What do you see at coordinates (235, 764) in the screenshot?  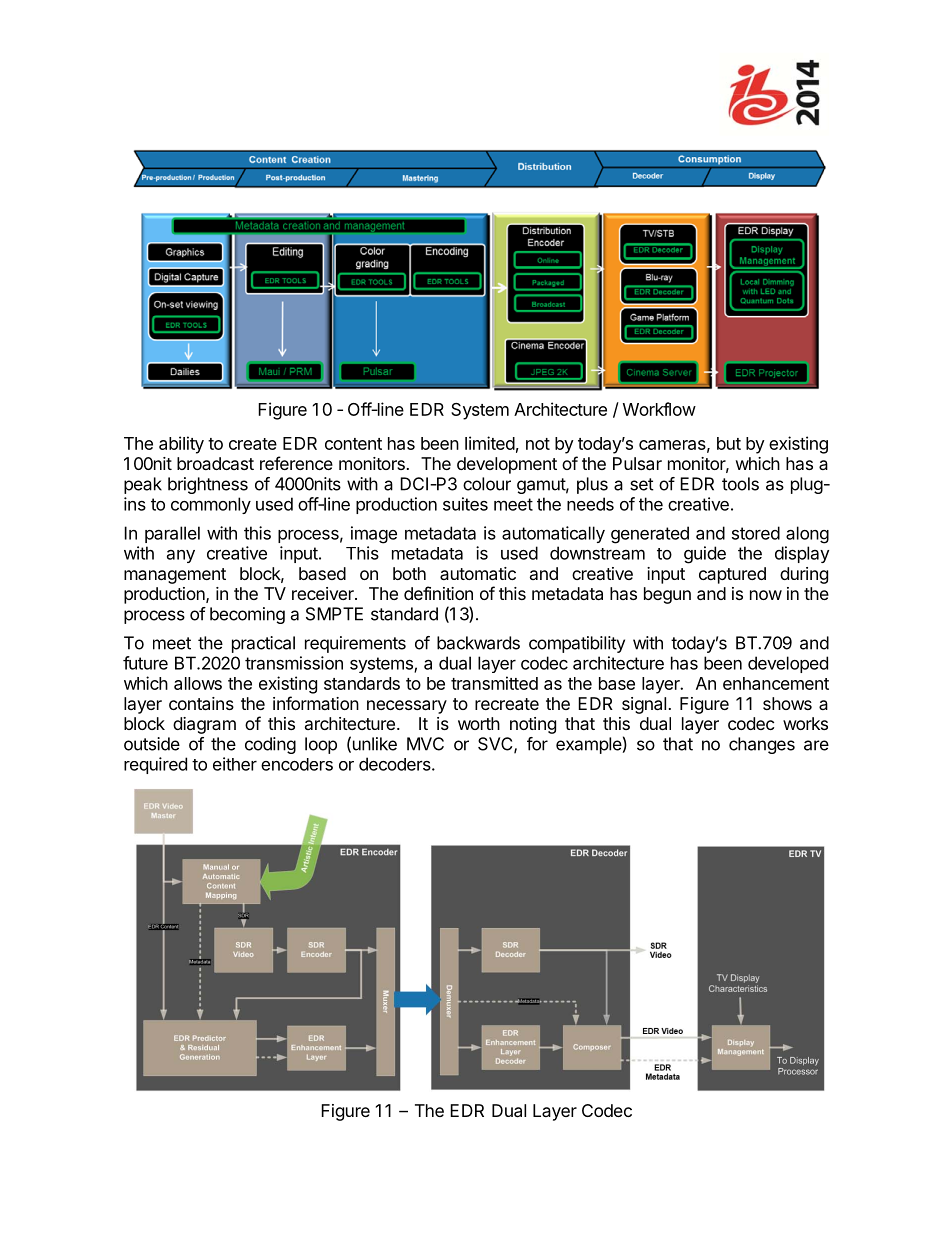 I see `either` at bounding box center [235, 764].
